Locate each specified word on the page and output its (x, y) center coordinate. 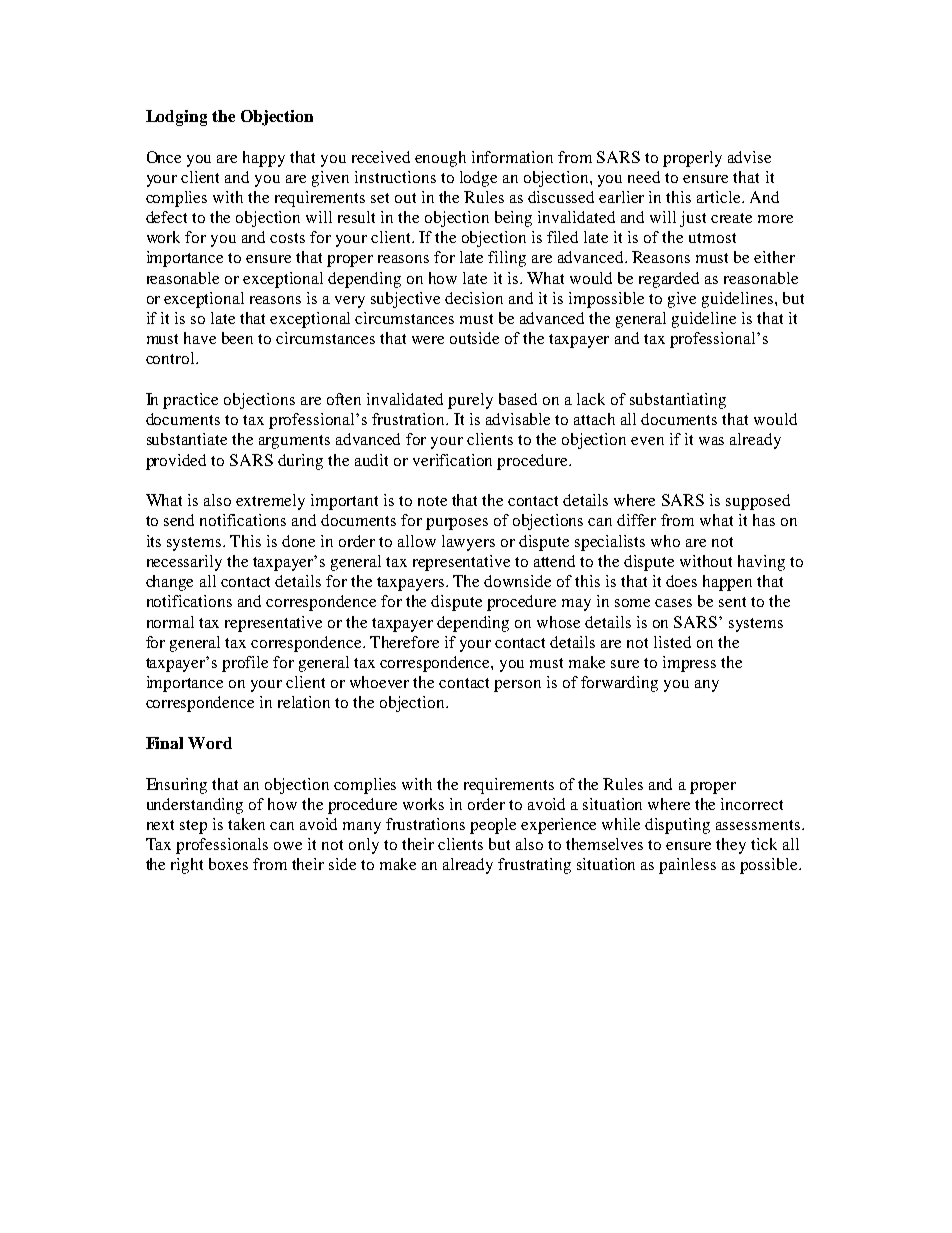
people (493, 826)
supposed (758, 502)
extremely (270, 502)
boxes (228, 864)
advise (749, 157)
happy (264, 159)
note (432, 501)
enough (440, 159)
